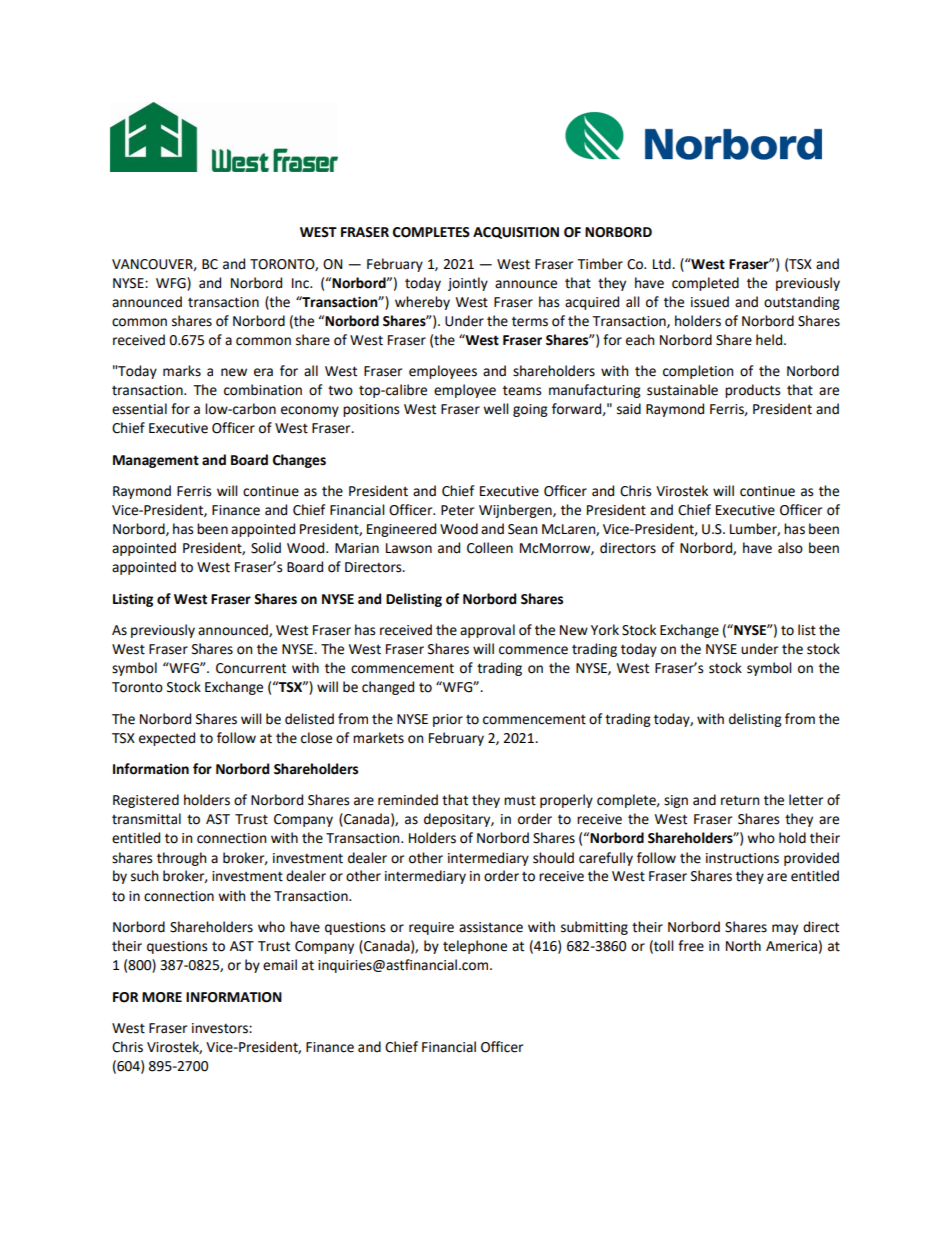 The height and width of the image is (1233, 952). I want to click on email, so click(280, 965).
